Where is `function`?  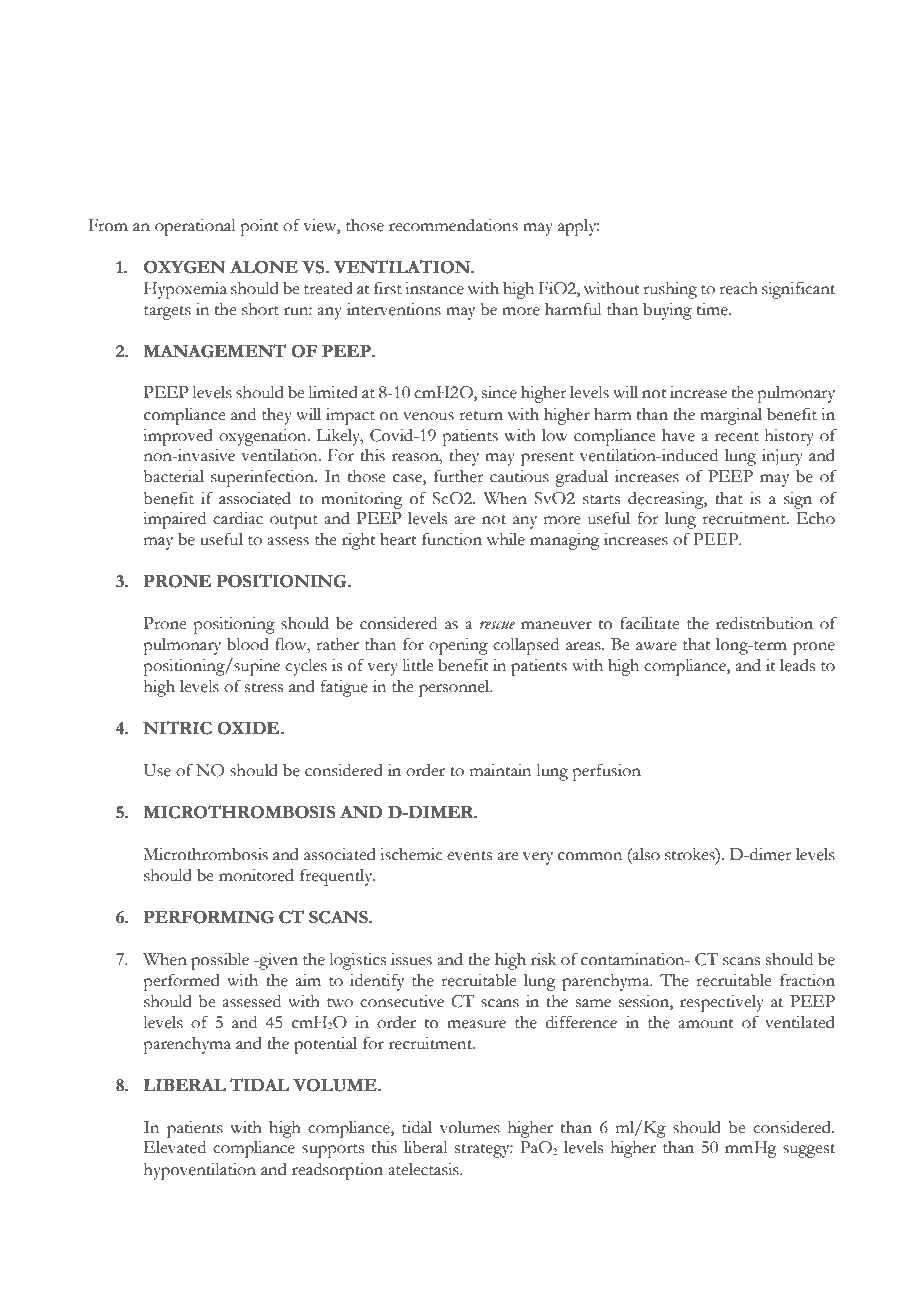 function is located at coordinates (452, 539).
